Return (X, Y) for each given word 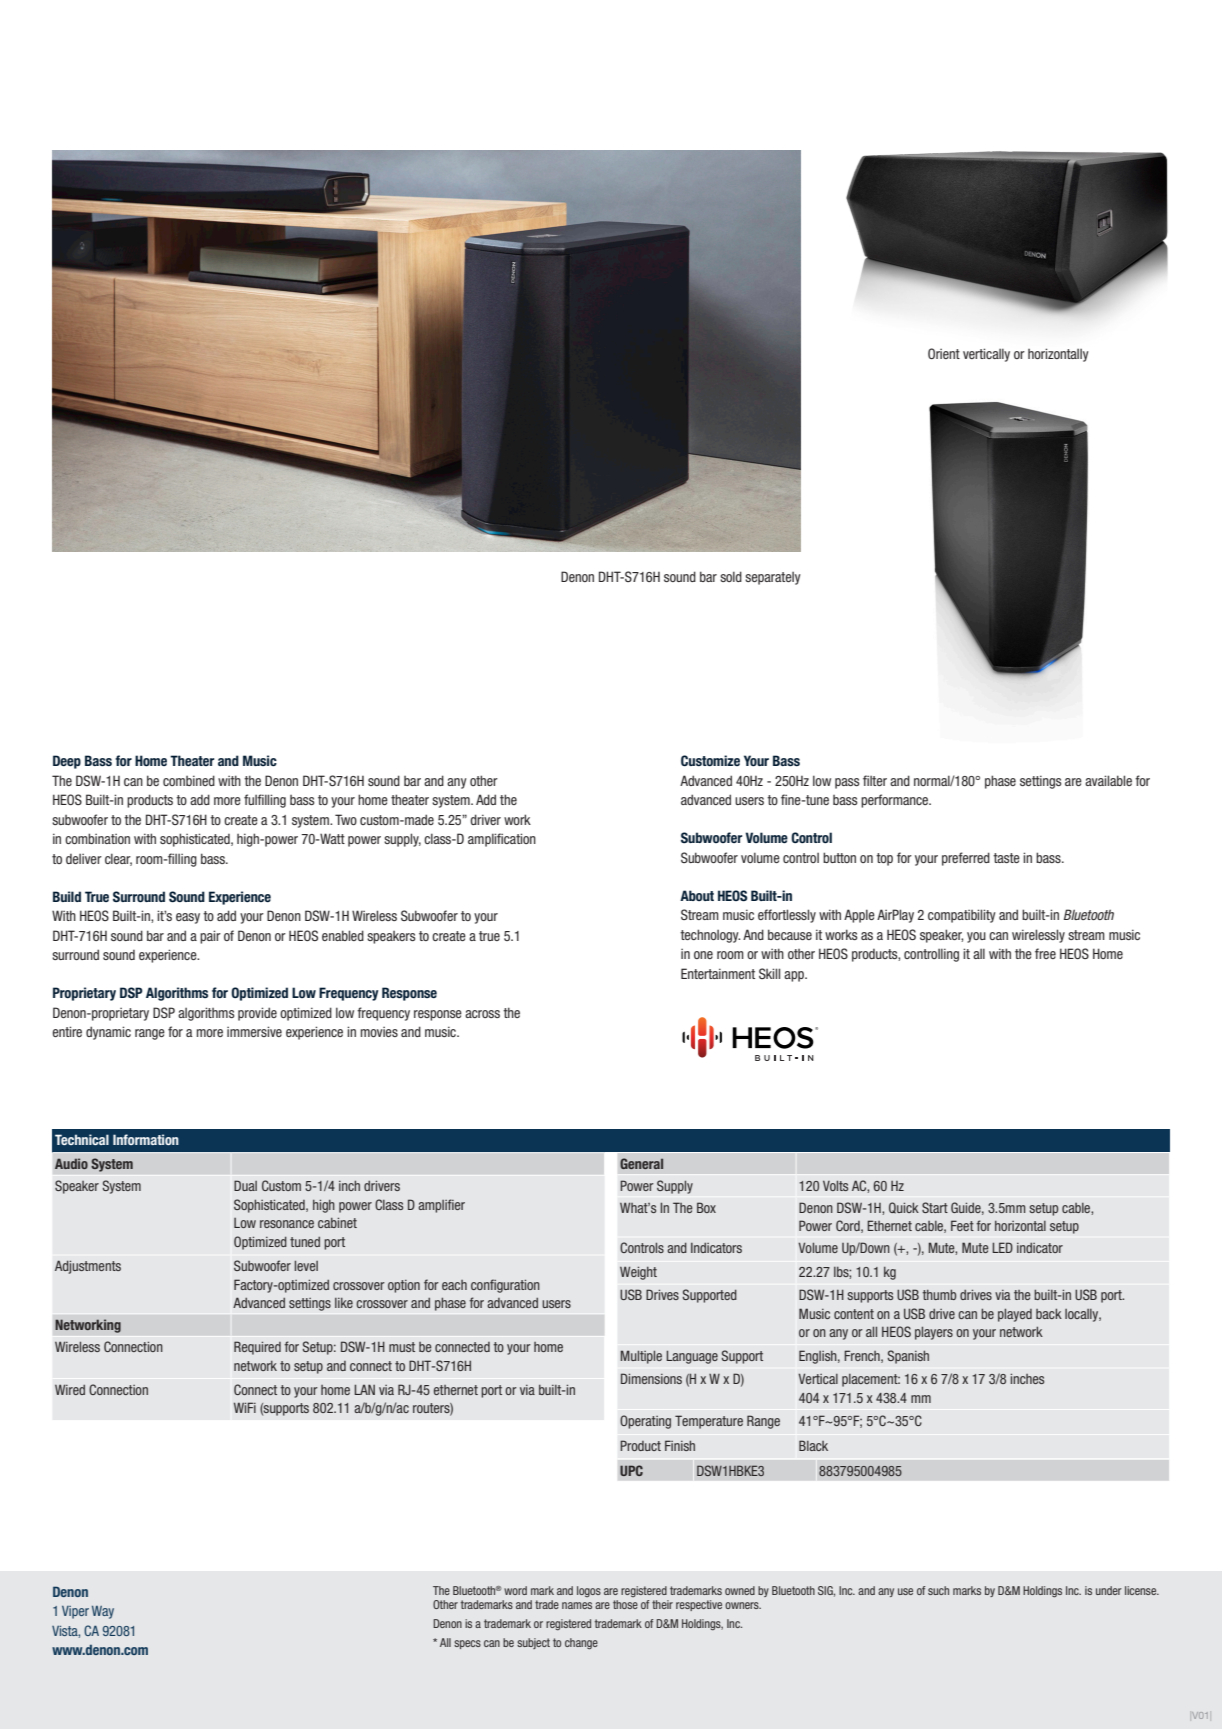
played (1015, 1315)
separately (773, 578)
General (641, 1163)
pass (847, 783)
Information (146, 1139)
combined (189, 780)
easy (188, 918)
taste (1006, 858)
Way (103, 1612)
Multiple (641, 1357)
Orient (944, 353)
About (697, 895)
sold (731, 576)
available (1108, 780)
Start (935, 1207)
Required (257, 1348)
